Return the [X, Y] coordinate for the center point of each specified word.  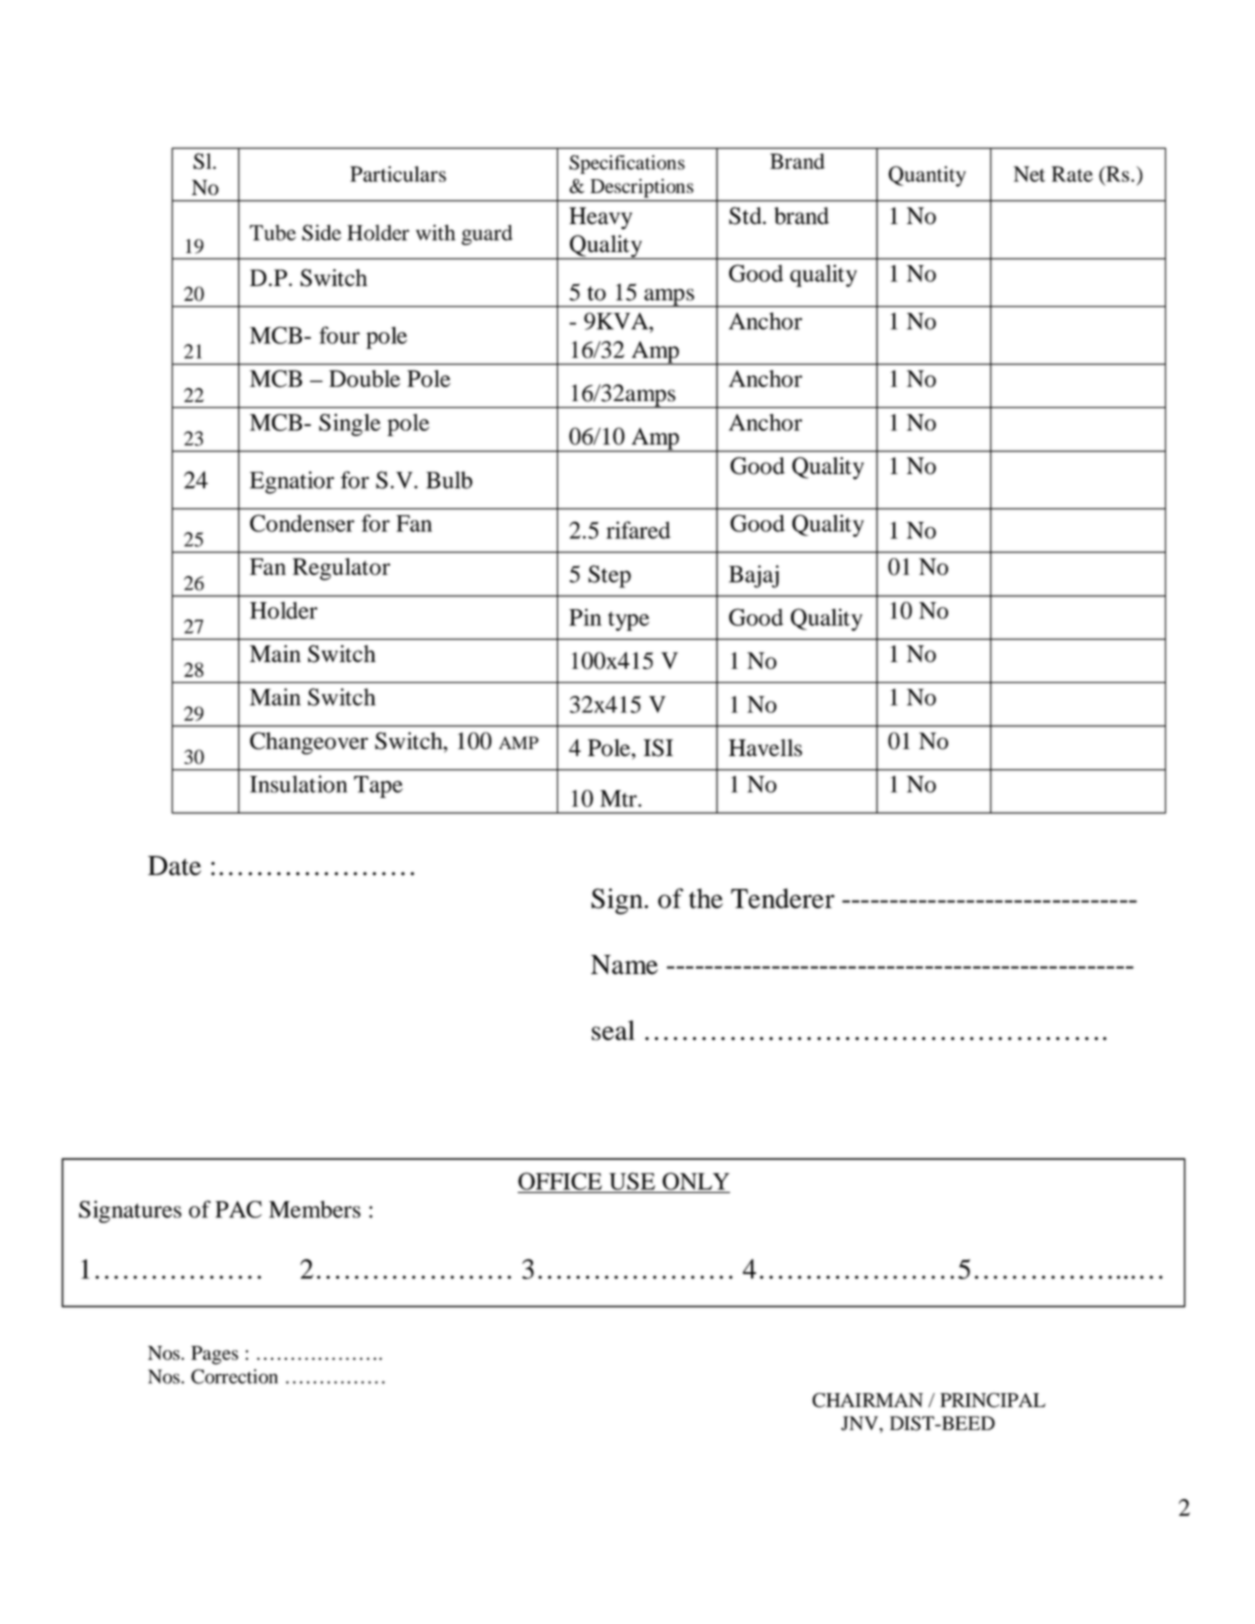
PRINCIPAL [992, 1400]
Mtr [619, 798]
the [706, 898]
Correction [234, 1376]
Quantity [927, 176]
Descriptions [642, 188]
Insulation [298, 784]
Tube [273, 233]
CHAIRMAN [867, 1400]
